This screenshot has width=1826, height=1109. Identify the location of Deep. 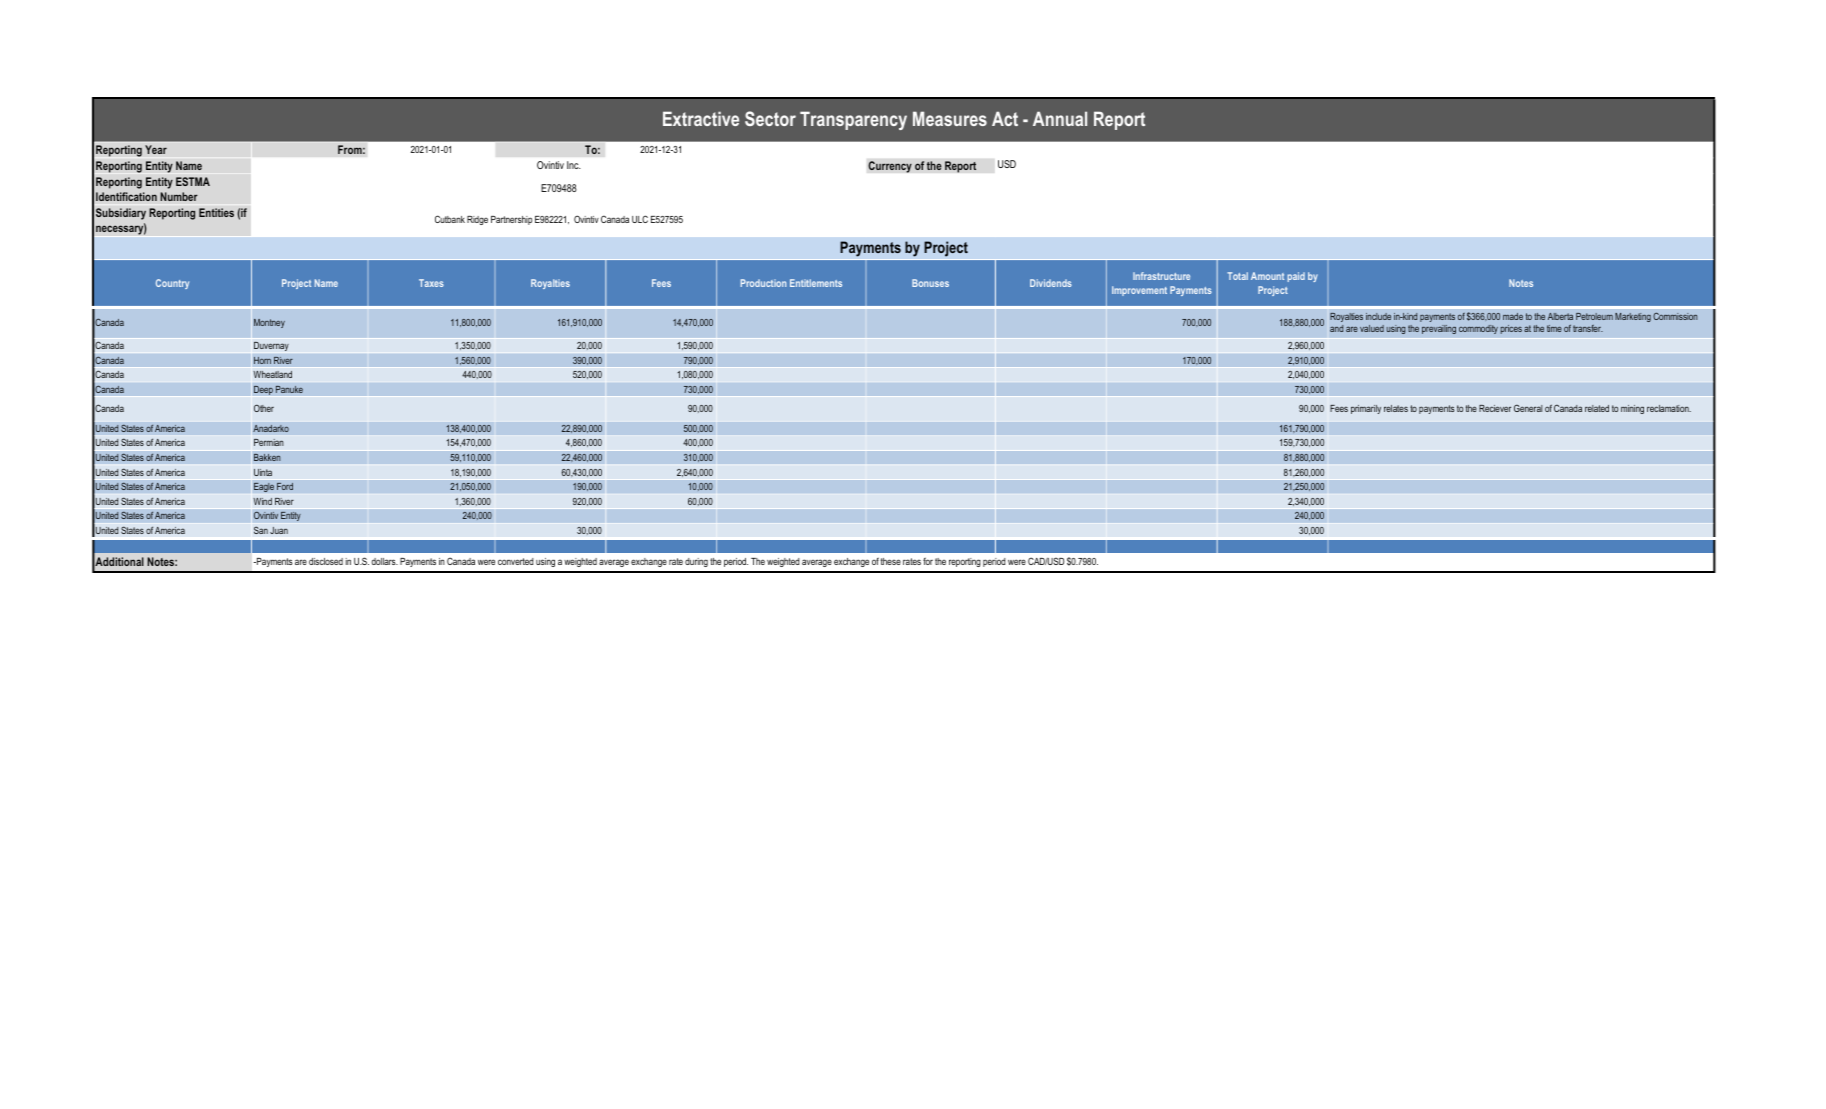
(263, 390).
